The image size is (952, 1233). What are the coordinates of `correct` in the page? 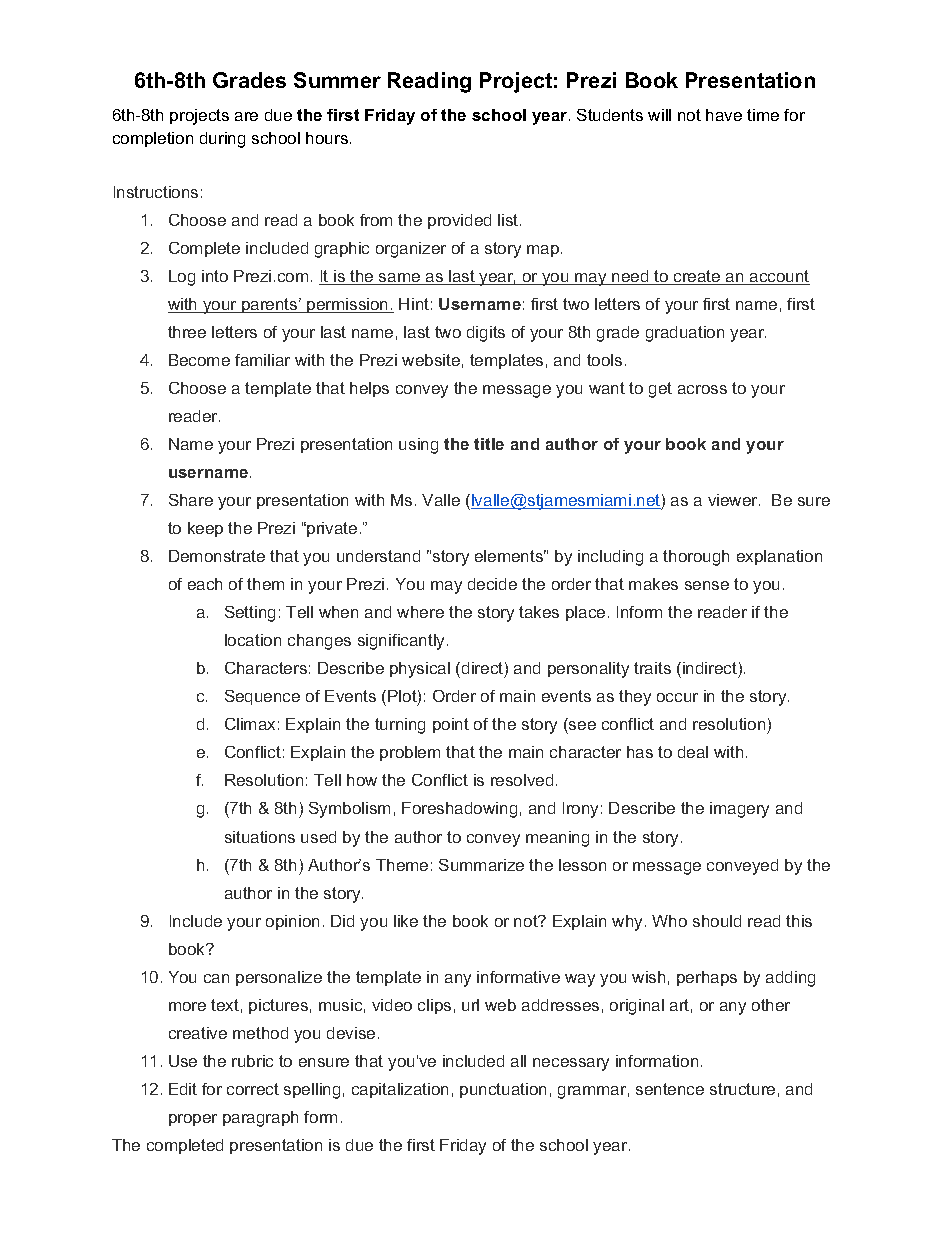 It's located at (253, 1089).
